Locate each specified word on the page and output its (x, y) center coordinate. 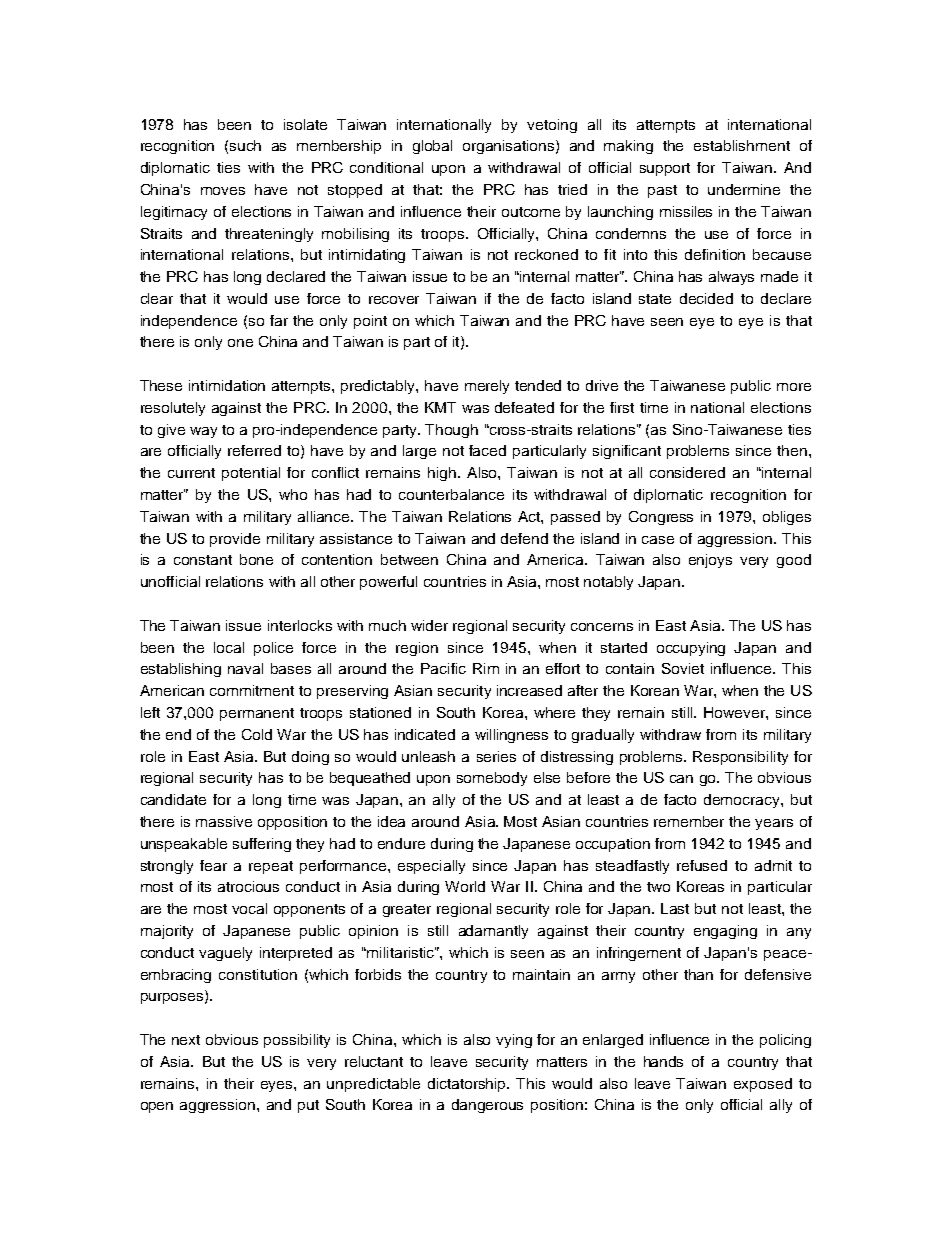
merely (487, 387)
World (465, 886)
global (432, 147)
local (229, 647)
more (794, 387)
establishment (742, 145)
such (245, 145)
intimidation (227, 385)
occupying (691, 649)
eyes (278, 1086)
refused (702, 865)
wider (429, 625)
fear (213, 865)
